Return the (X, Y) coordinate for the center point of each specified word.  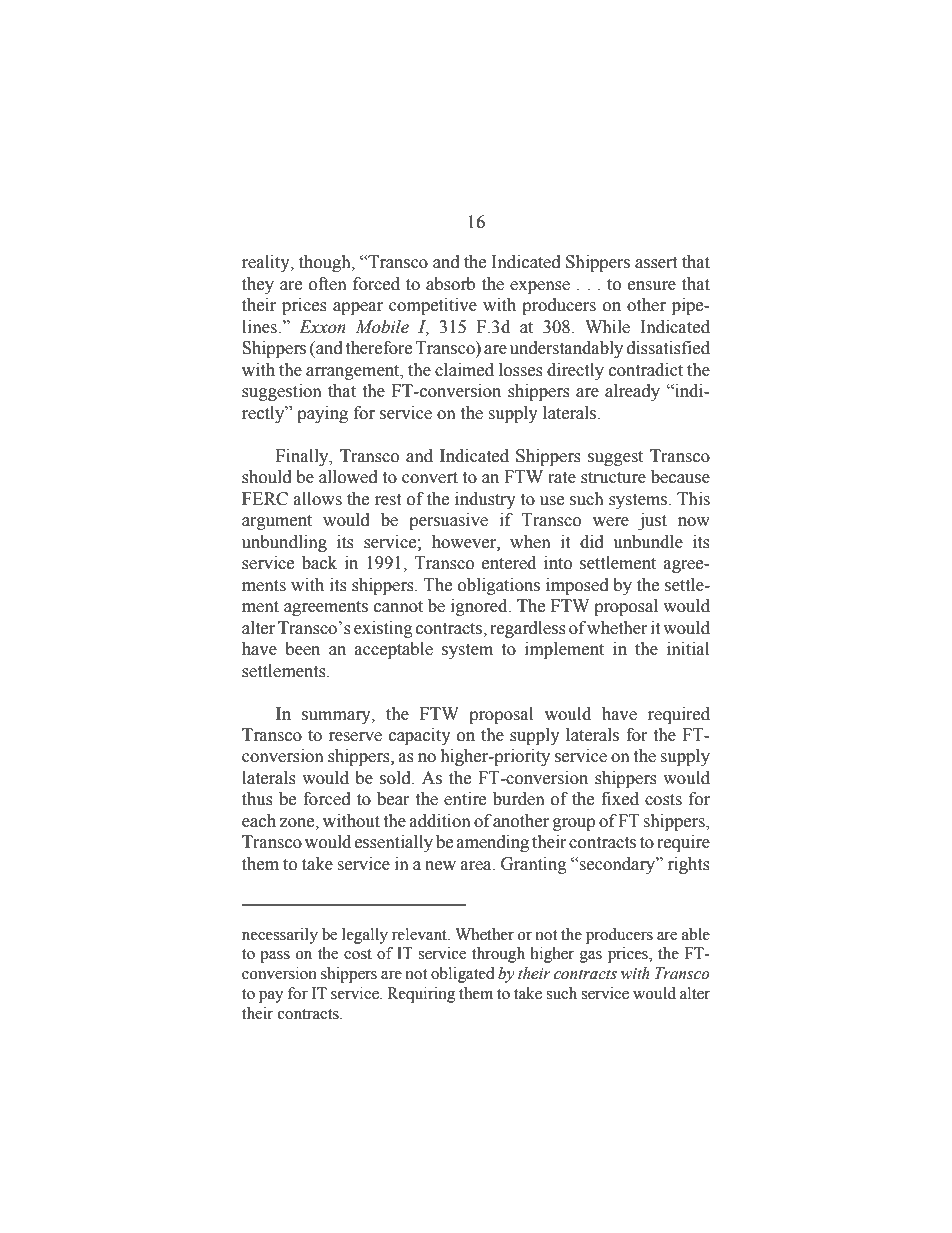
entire (465, 799)
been (302, 649)
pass (275, 957)
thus (257, 799)
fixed (620, 799)
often (328, 284)
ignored (480, 607)
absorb (450, 284)
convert (430, 478)
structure (613, 478)
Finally (303, 457)
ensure (652, 286)
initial (688, 649)
